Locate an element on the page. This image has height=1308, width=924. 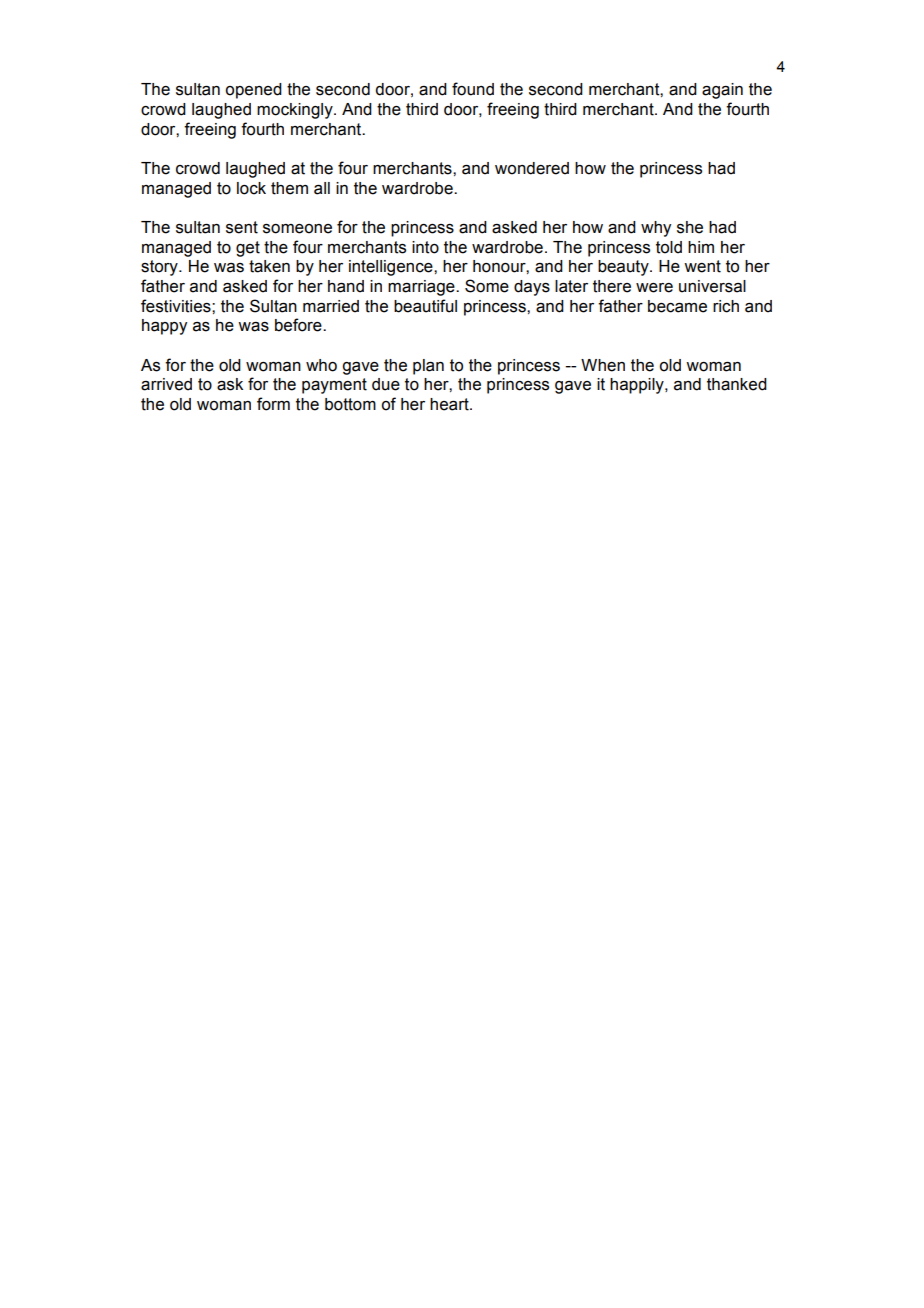
wondered is located at coordinates (532, 168).
